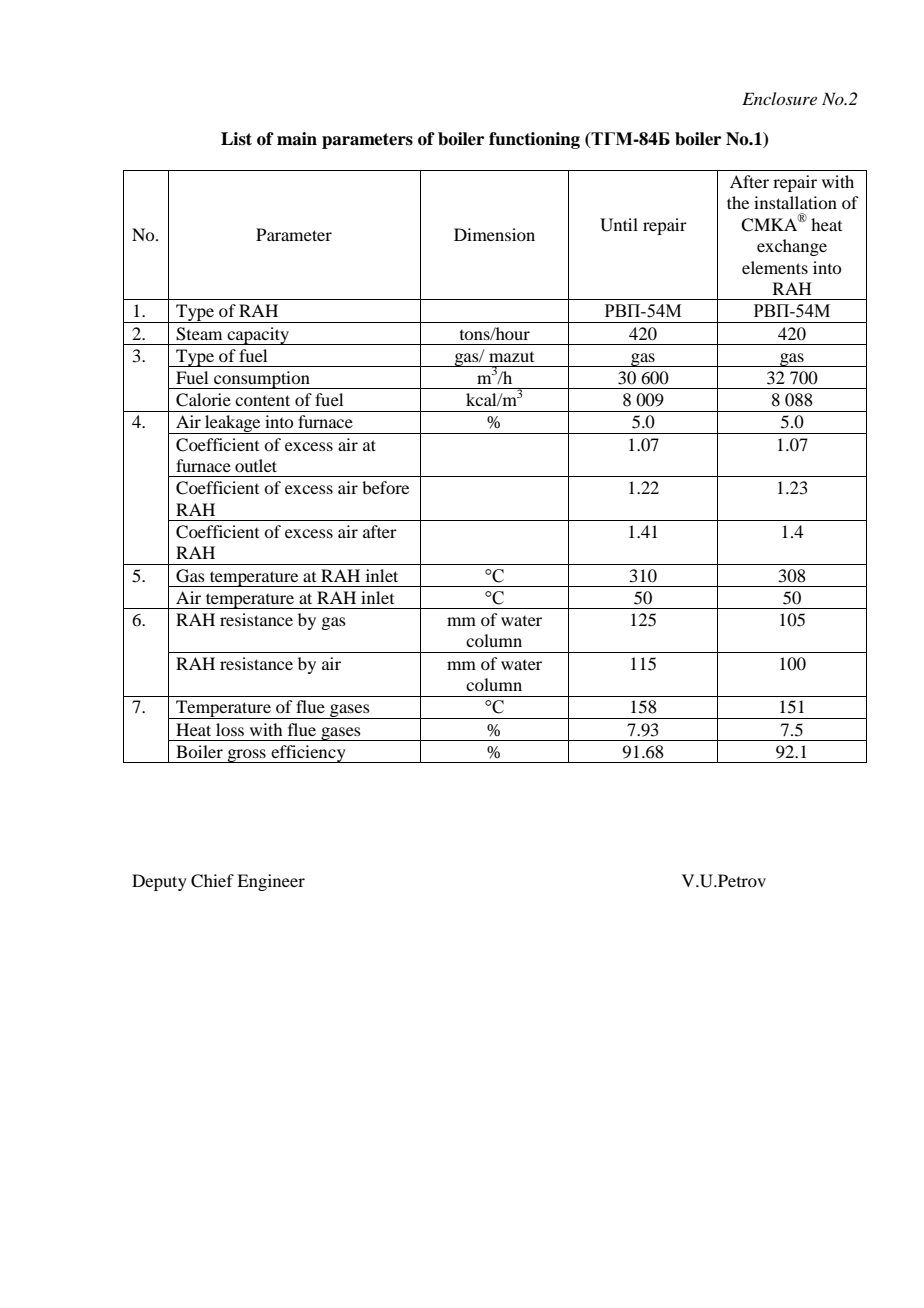 The image size is (924, 1308). Describe the element at coordinates (212, 881) in the screenshot. I see `Chief` at that location.
